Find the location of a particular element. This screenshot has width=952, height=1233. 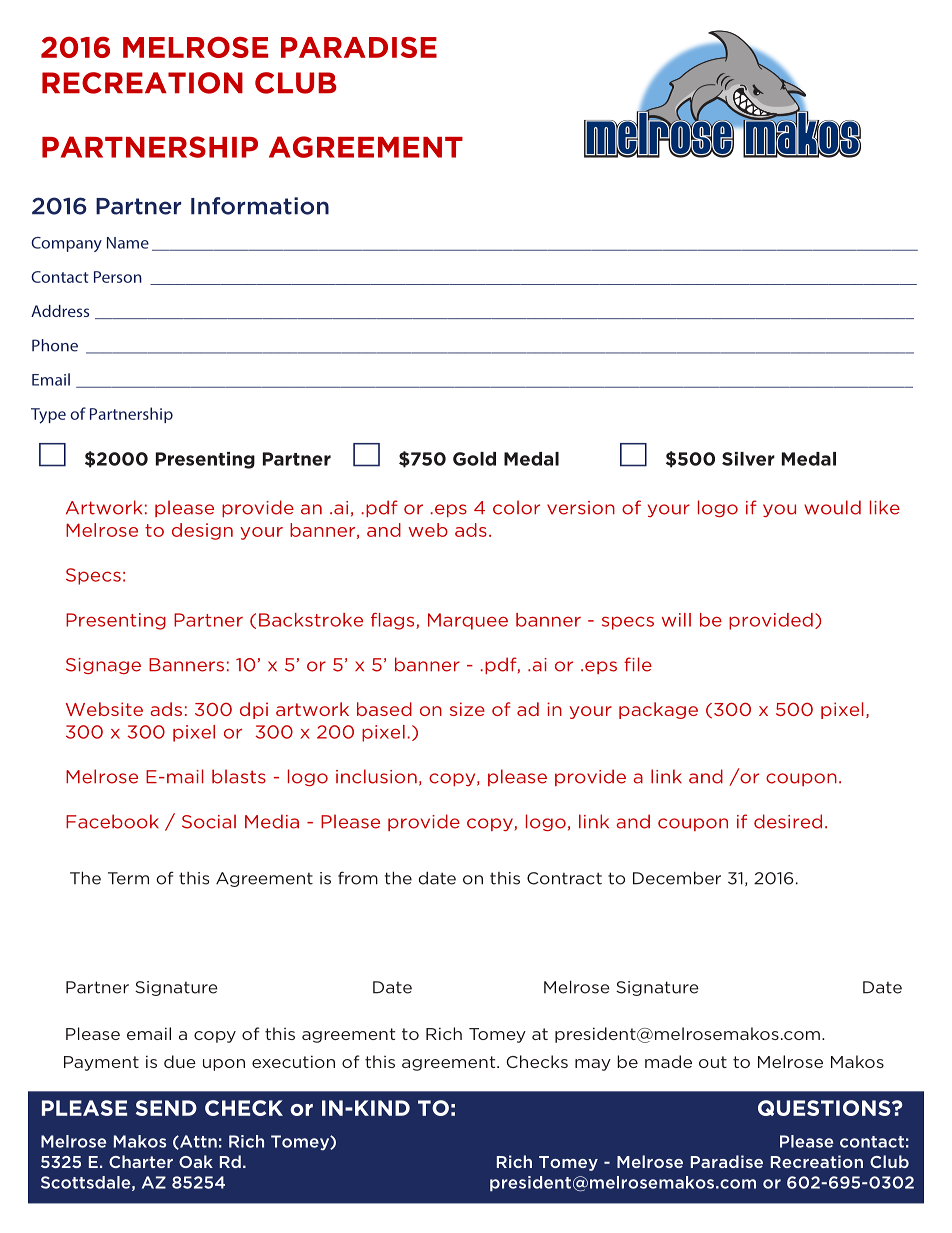

Information is located at coordinates (260, 206).
